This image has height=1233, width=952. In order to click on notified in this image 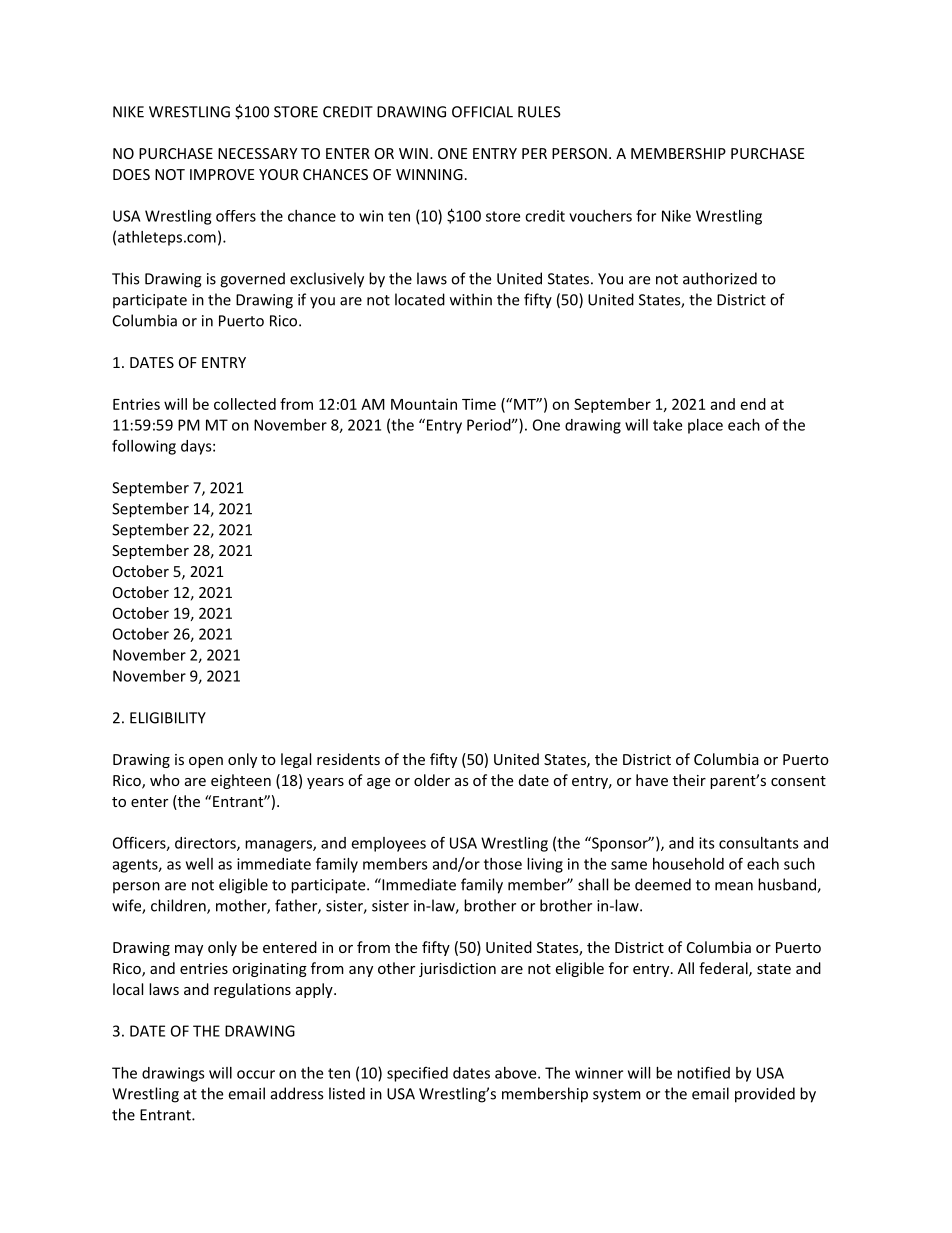, I will do `click(703, 1072)`.
